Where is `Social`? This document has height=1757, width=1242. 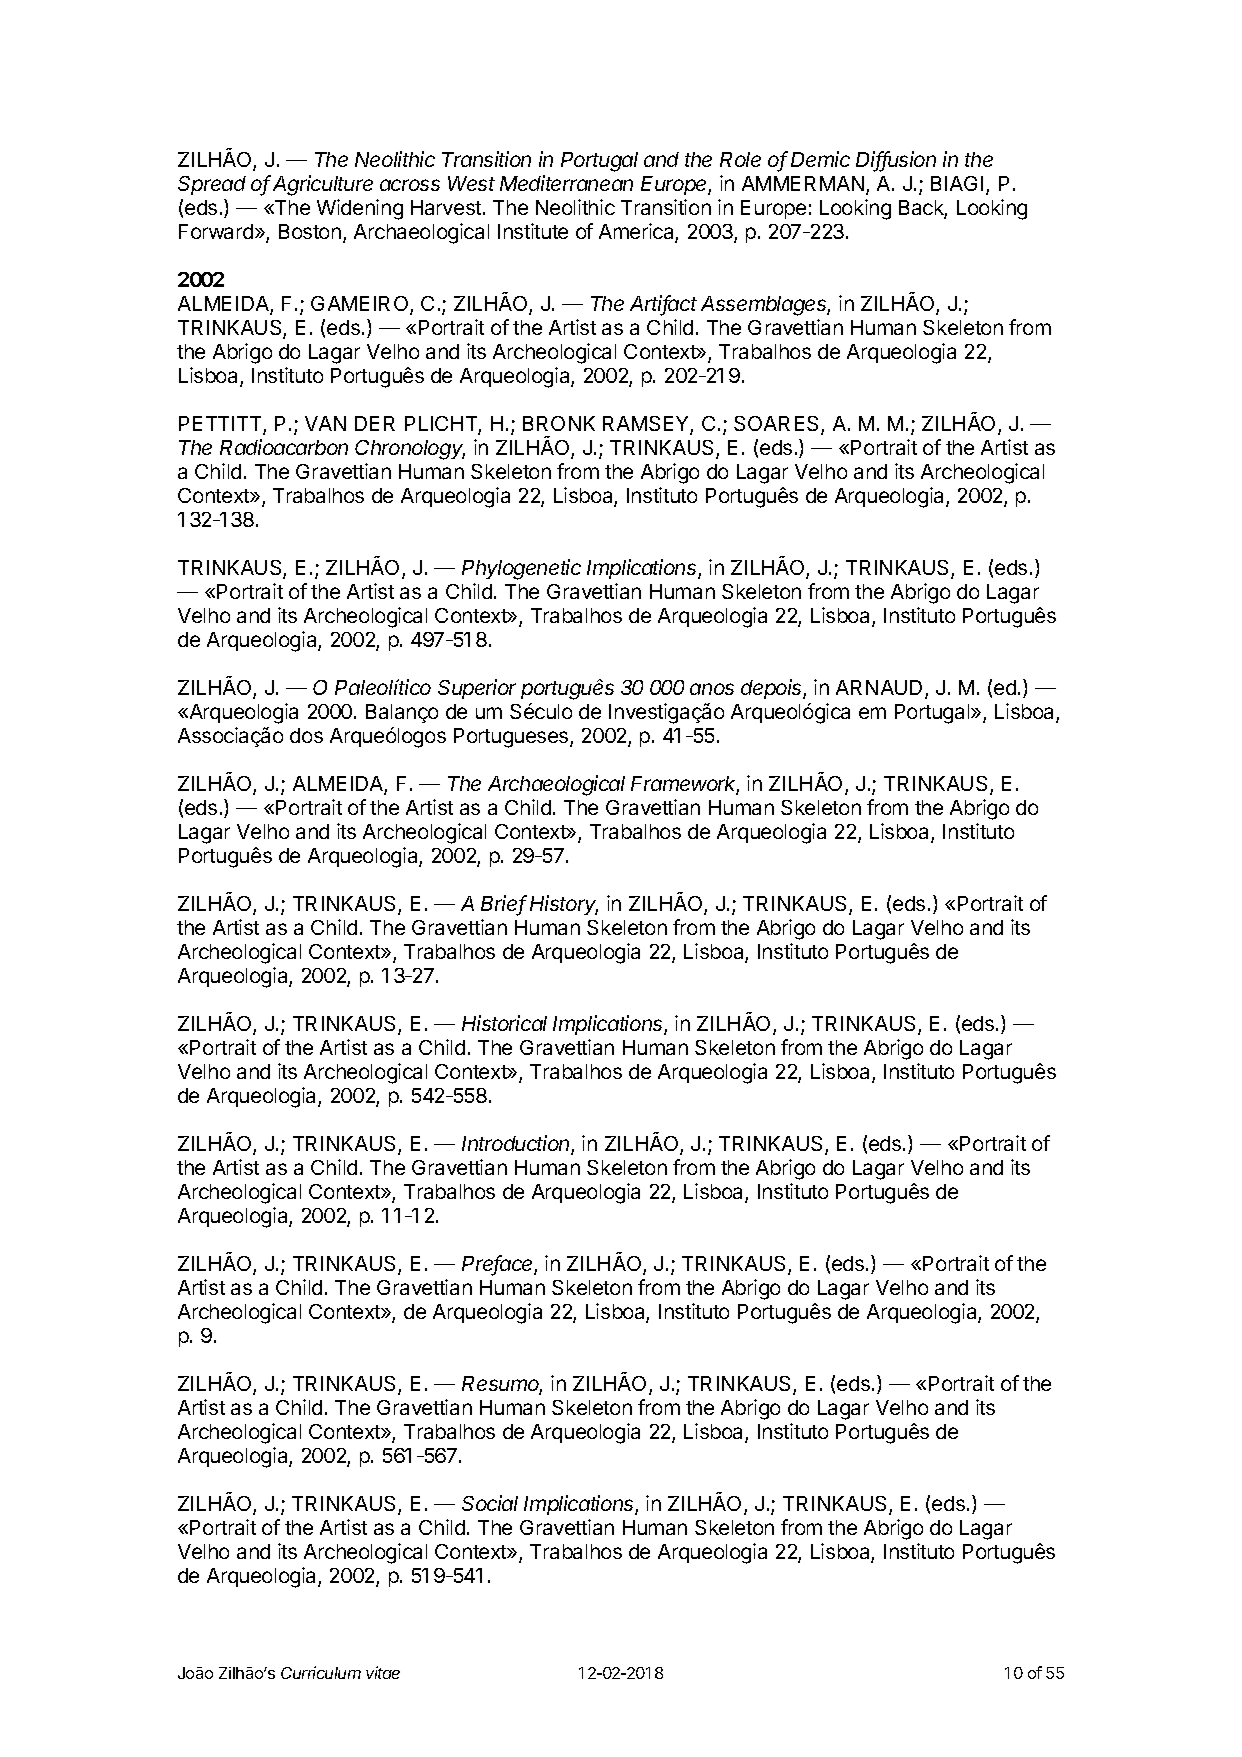 Social is located at coordinates (490, 1503).
